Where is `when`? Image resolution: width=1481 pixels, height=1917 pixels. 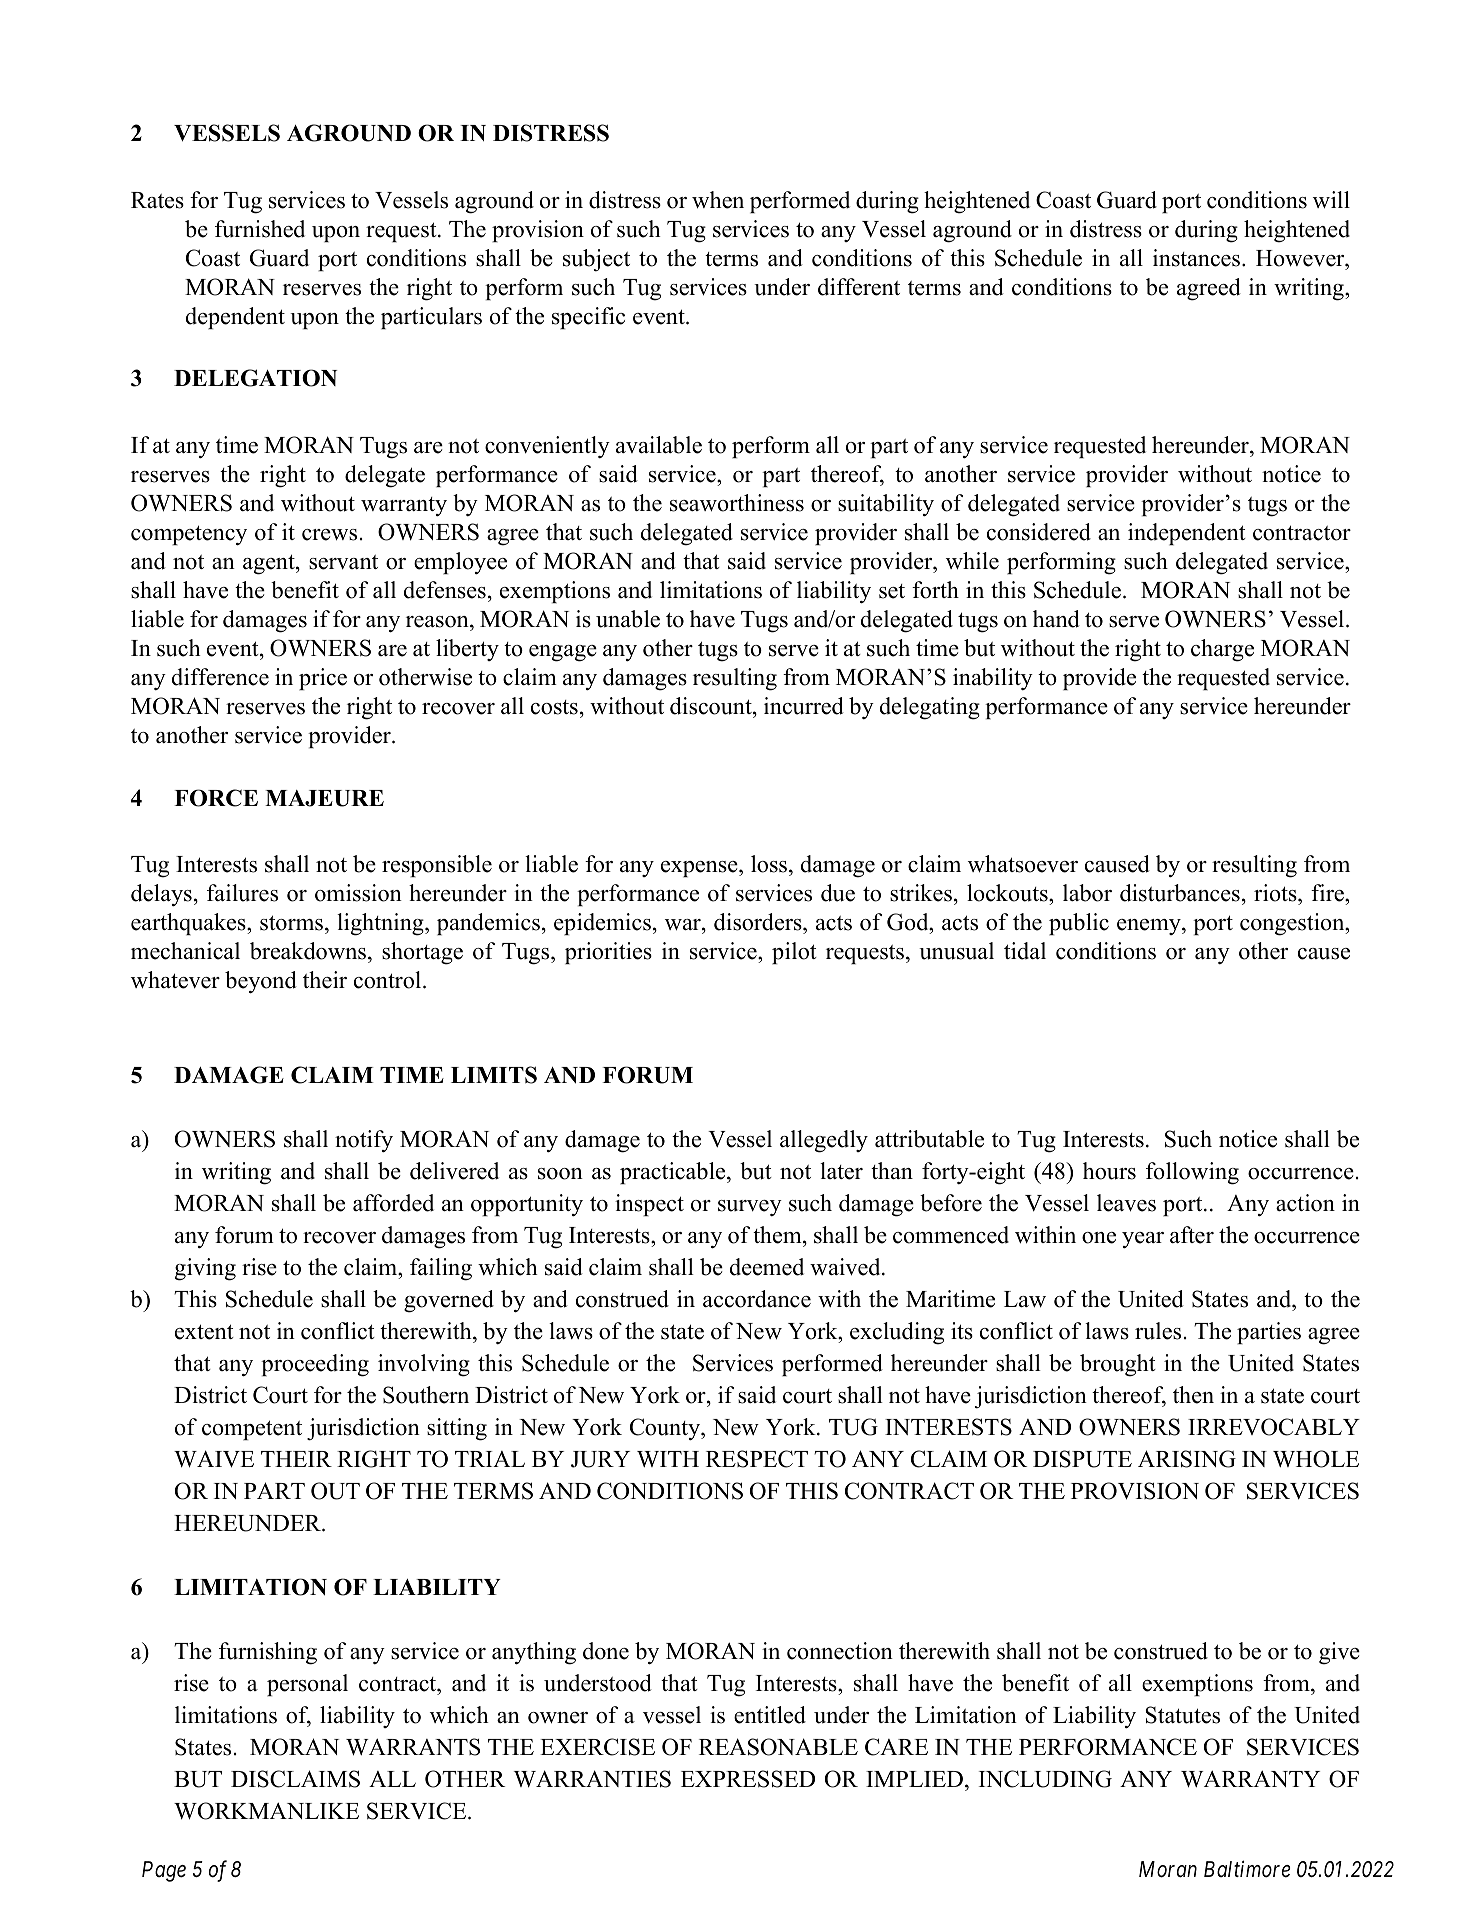 when is located at coordinates (718, 200).
